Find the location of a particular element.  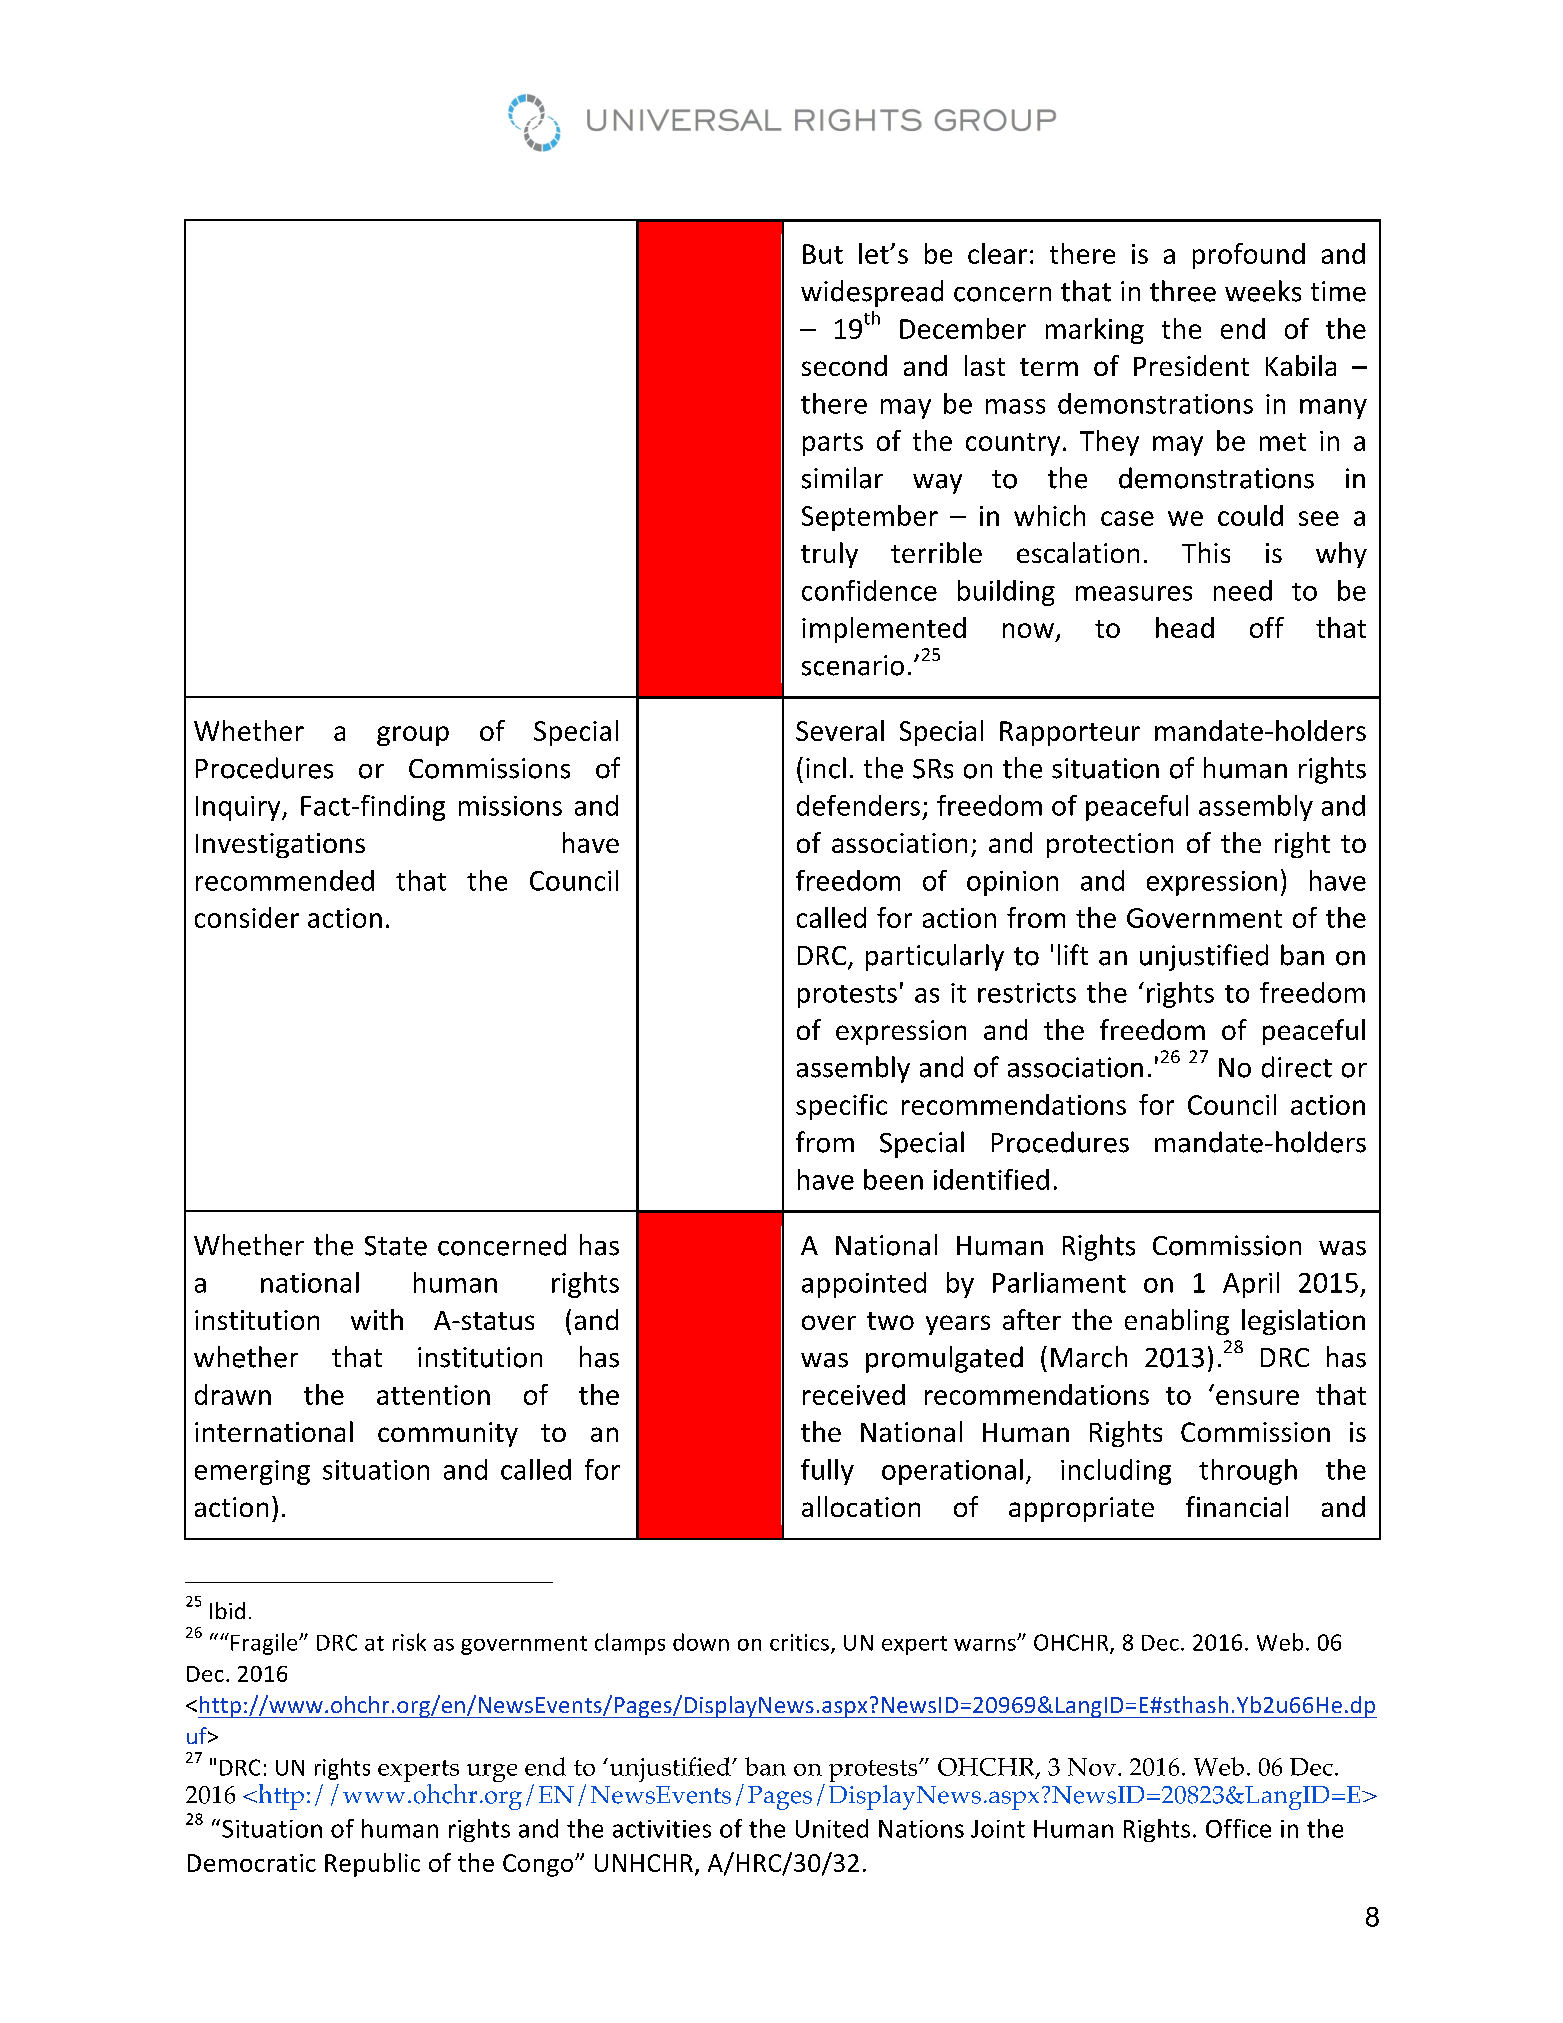

But is located at coordinates (823, 254).
